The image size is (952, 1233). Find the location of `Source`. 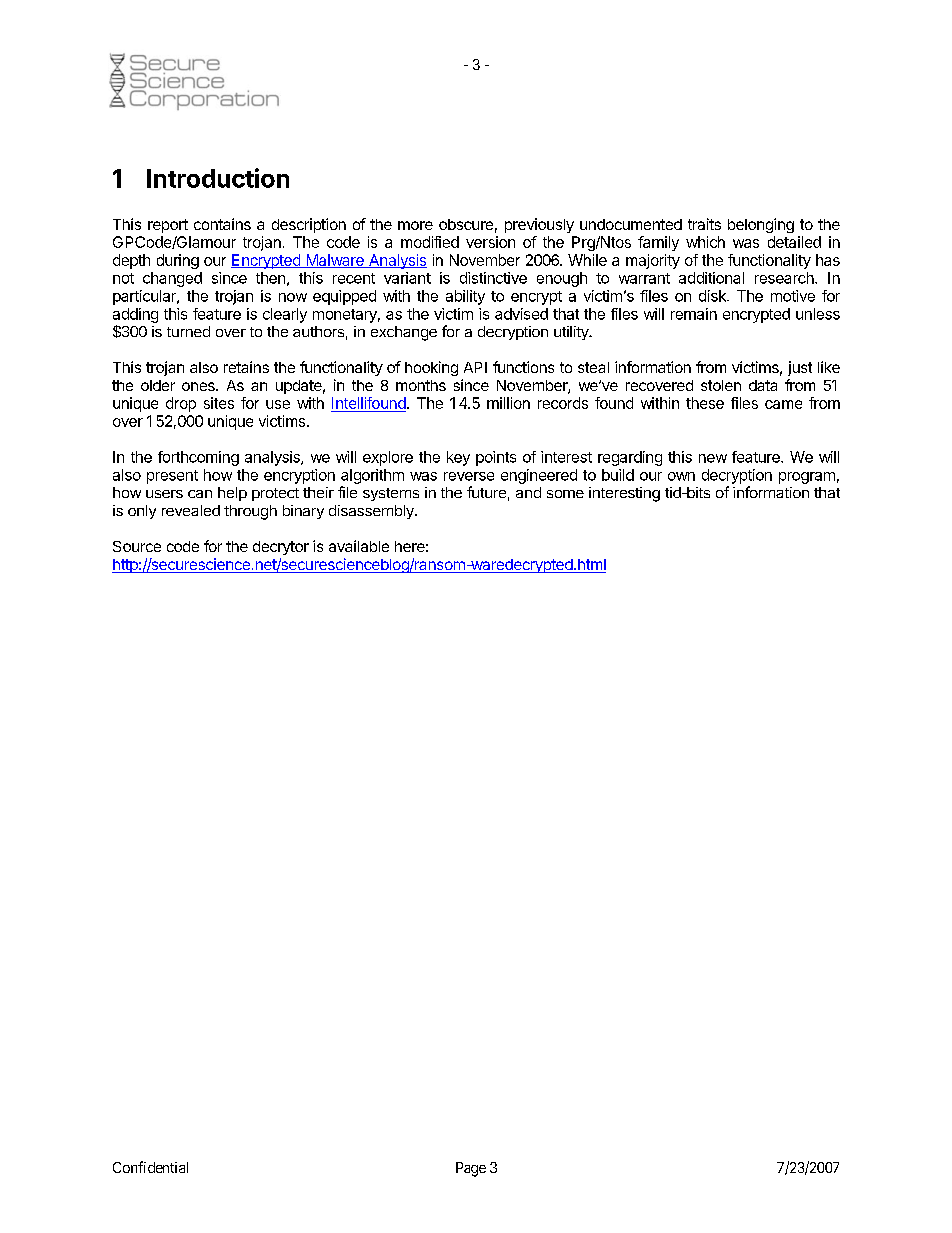

Source is located at coordinates (137, 546).
